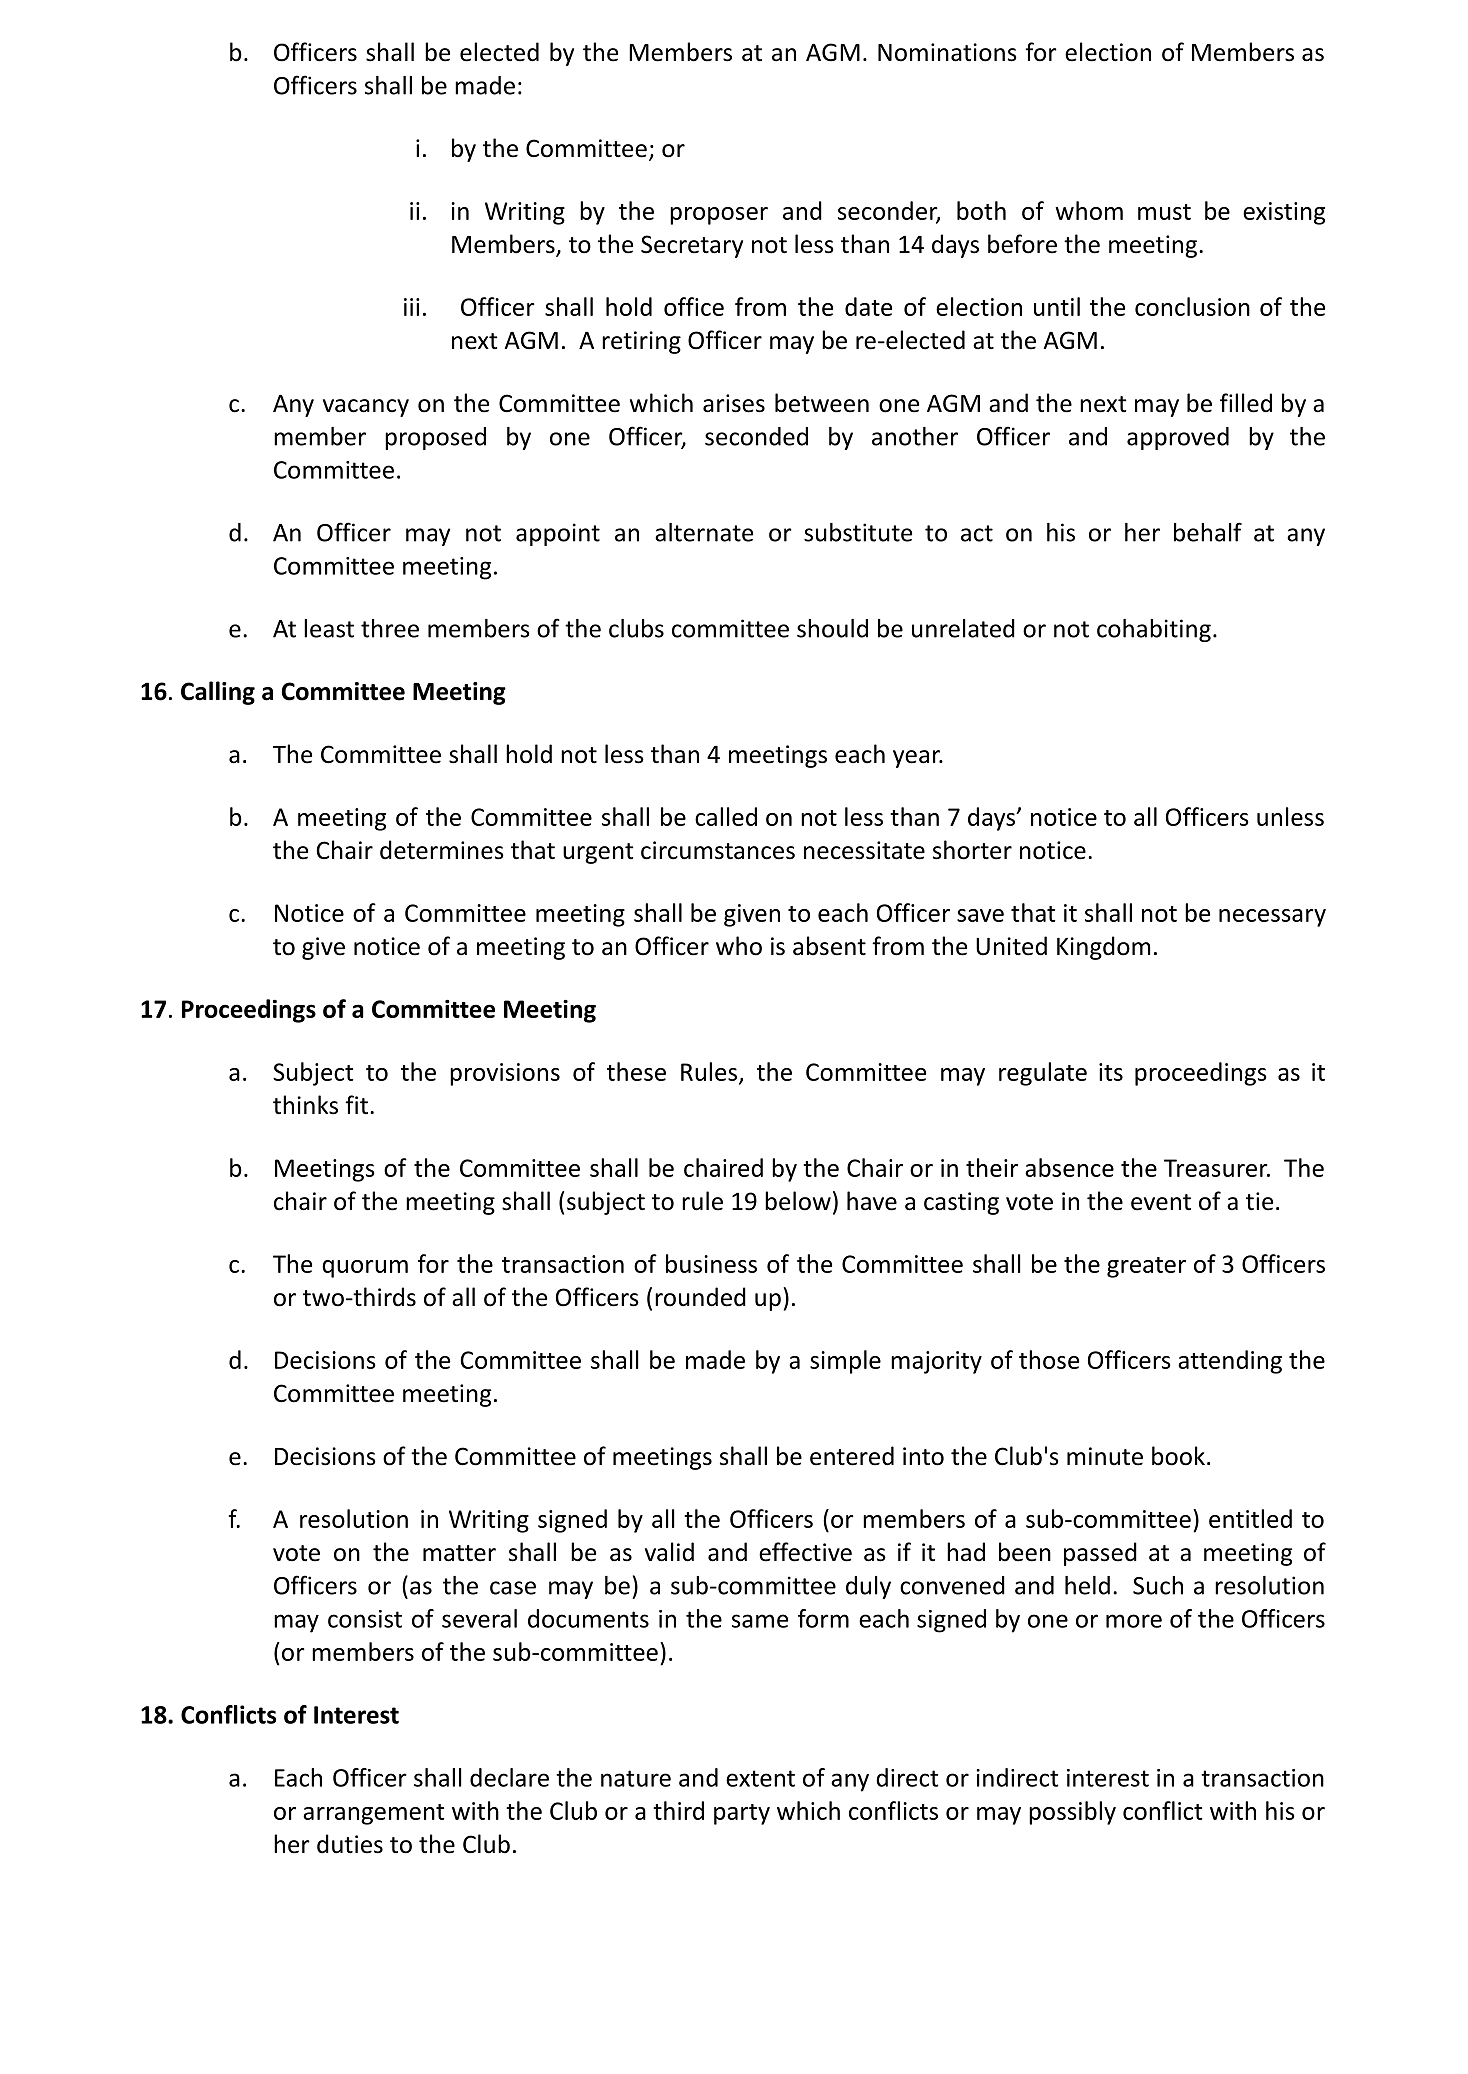  Describe the element at coordinates (829, 946) in the screenshot. I see `absent` at that location.
